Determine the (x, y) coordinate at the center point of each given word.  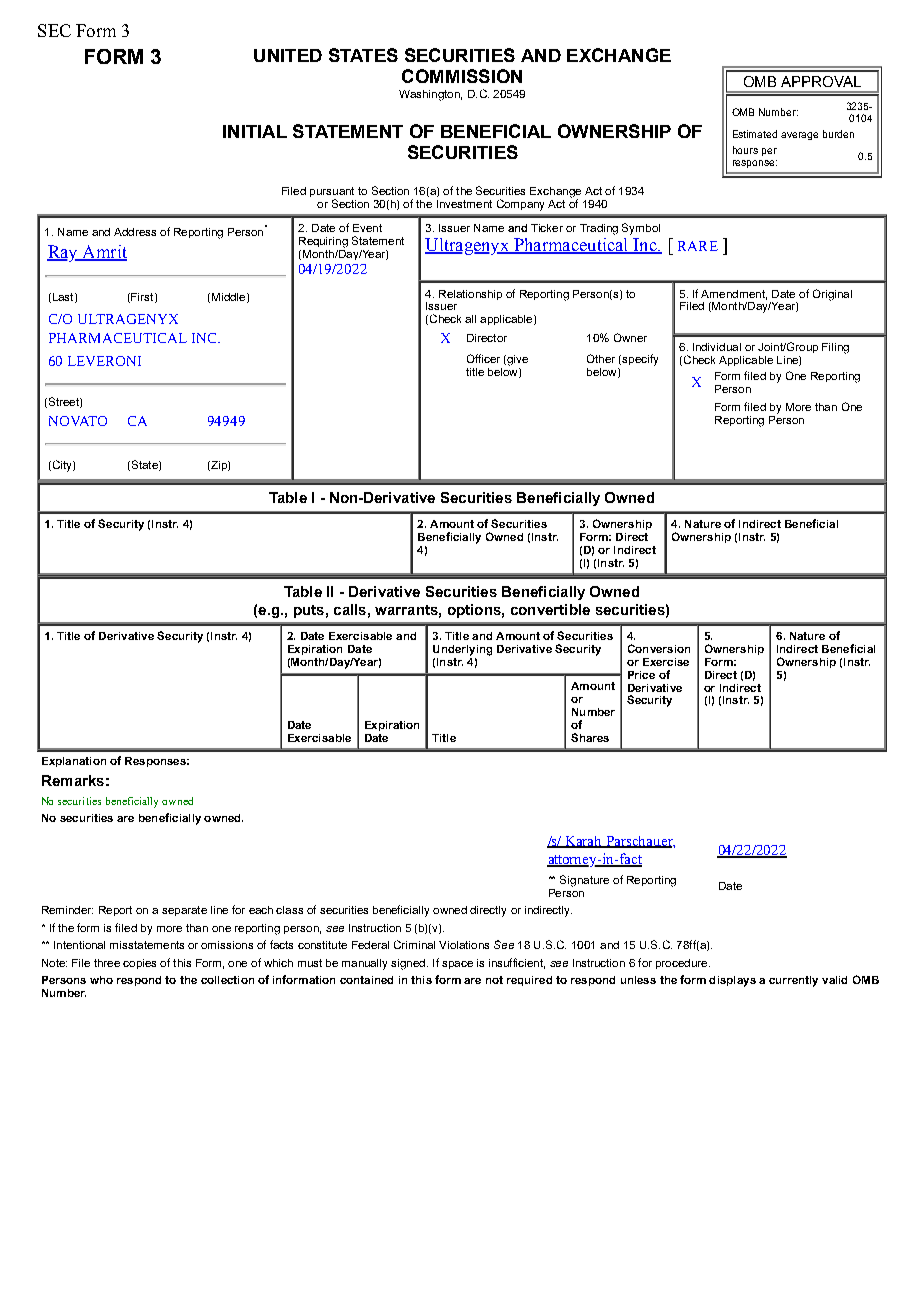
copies (139, 964)
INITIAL (255, 131)
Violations (464, 945)
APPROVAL (821, 81)
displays (732, 981)
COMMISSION (462, 76)
